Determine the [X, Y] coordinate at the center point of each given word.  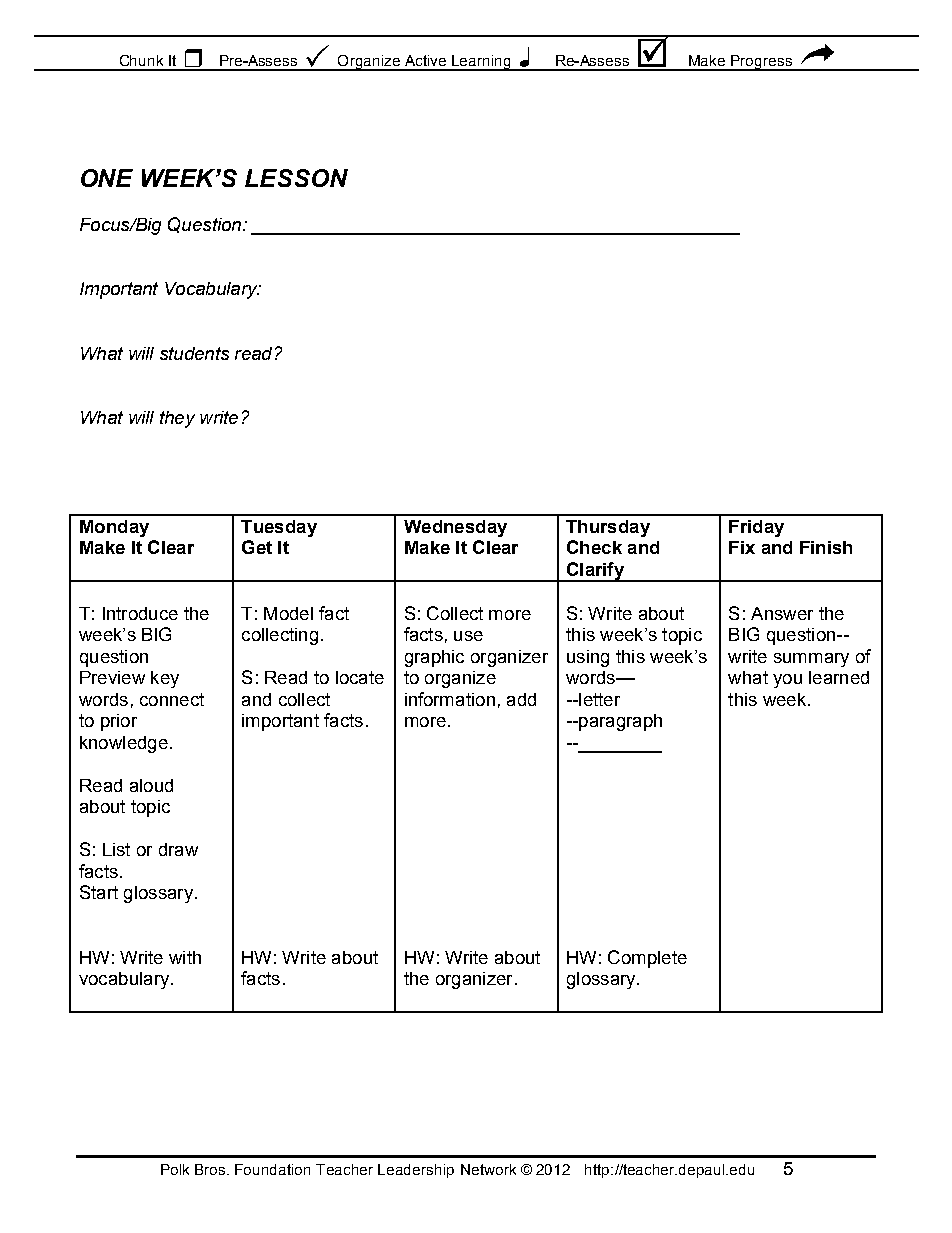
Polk [175, 1169]
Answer [782, 613]
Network [488, 1169]
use [468, 636]
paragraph [619, 722]
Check [594, 547]
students [194, 353]
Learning [481, 63]
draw [178, 849]
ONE [107, 178]
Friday [756, 528]
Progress [762, 63]
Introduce [140, 613]
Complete [647, 959]
